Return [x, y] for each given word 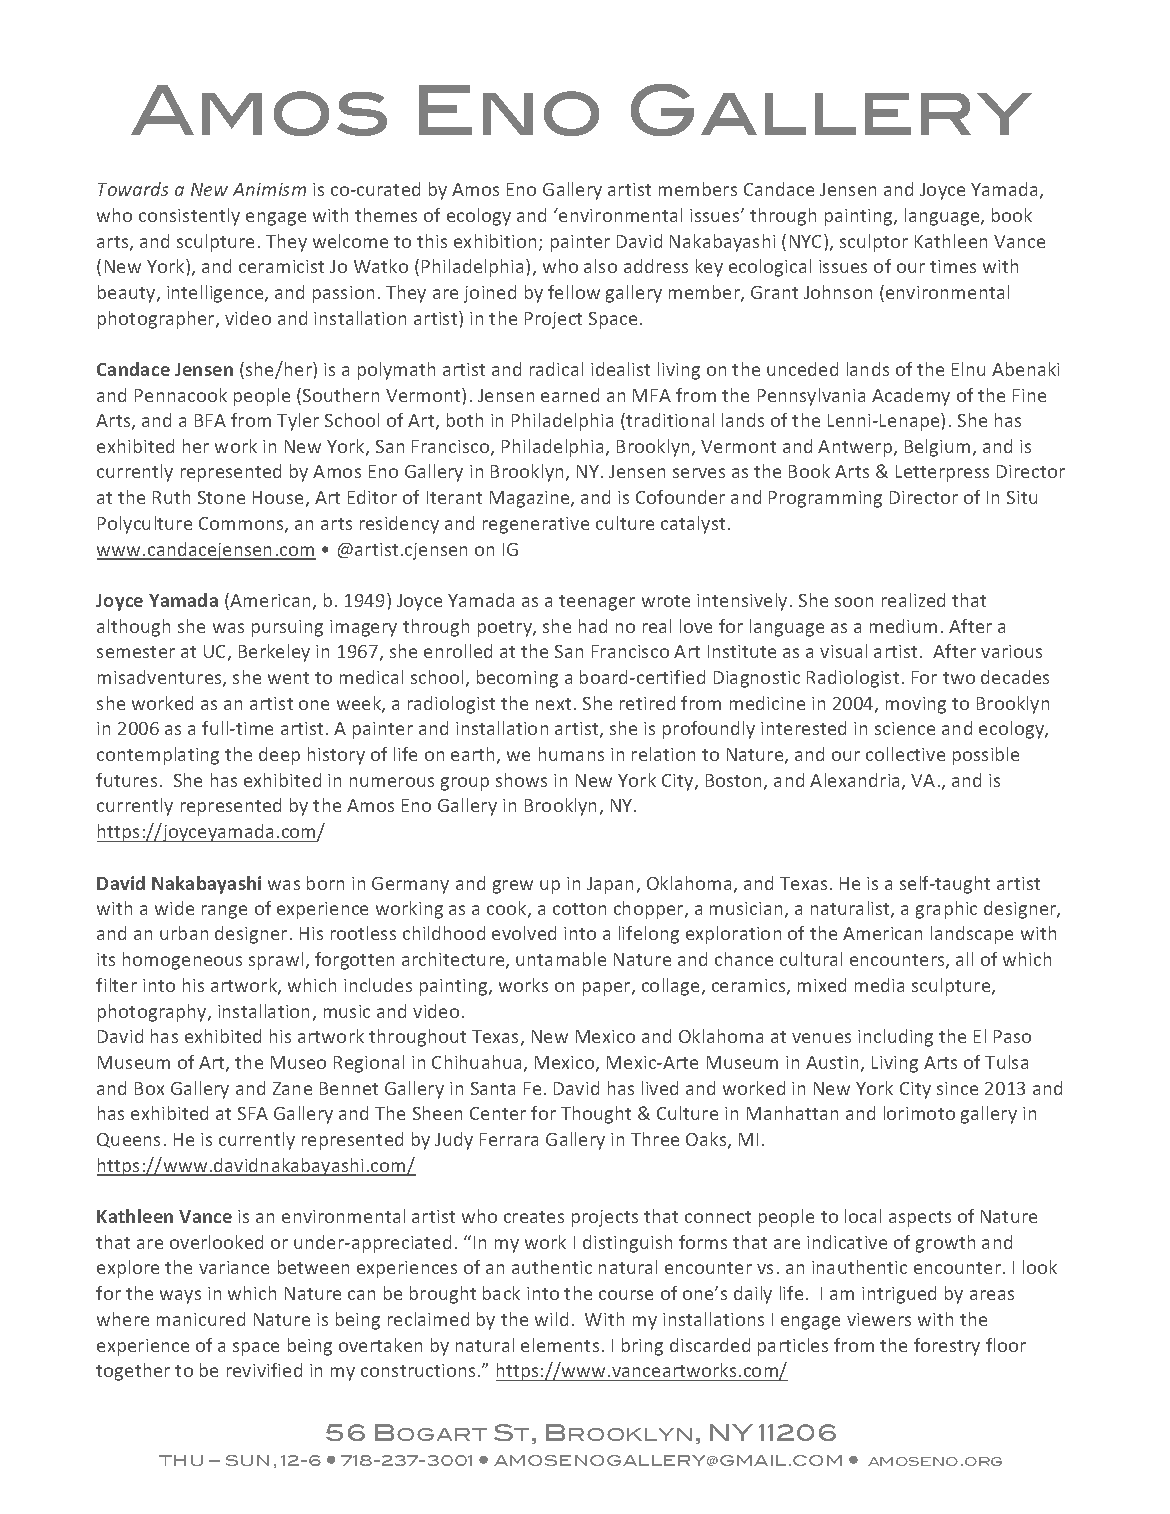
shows [521, 780]
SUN [247, 1460]
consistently [189, 217]
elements [560, 1345]
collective [905, 754]
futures [126, 780]
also [600, 266]
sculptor [874, 243]
